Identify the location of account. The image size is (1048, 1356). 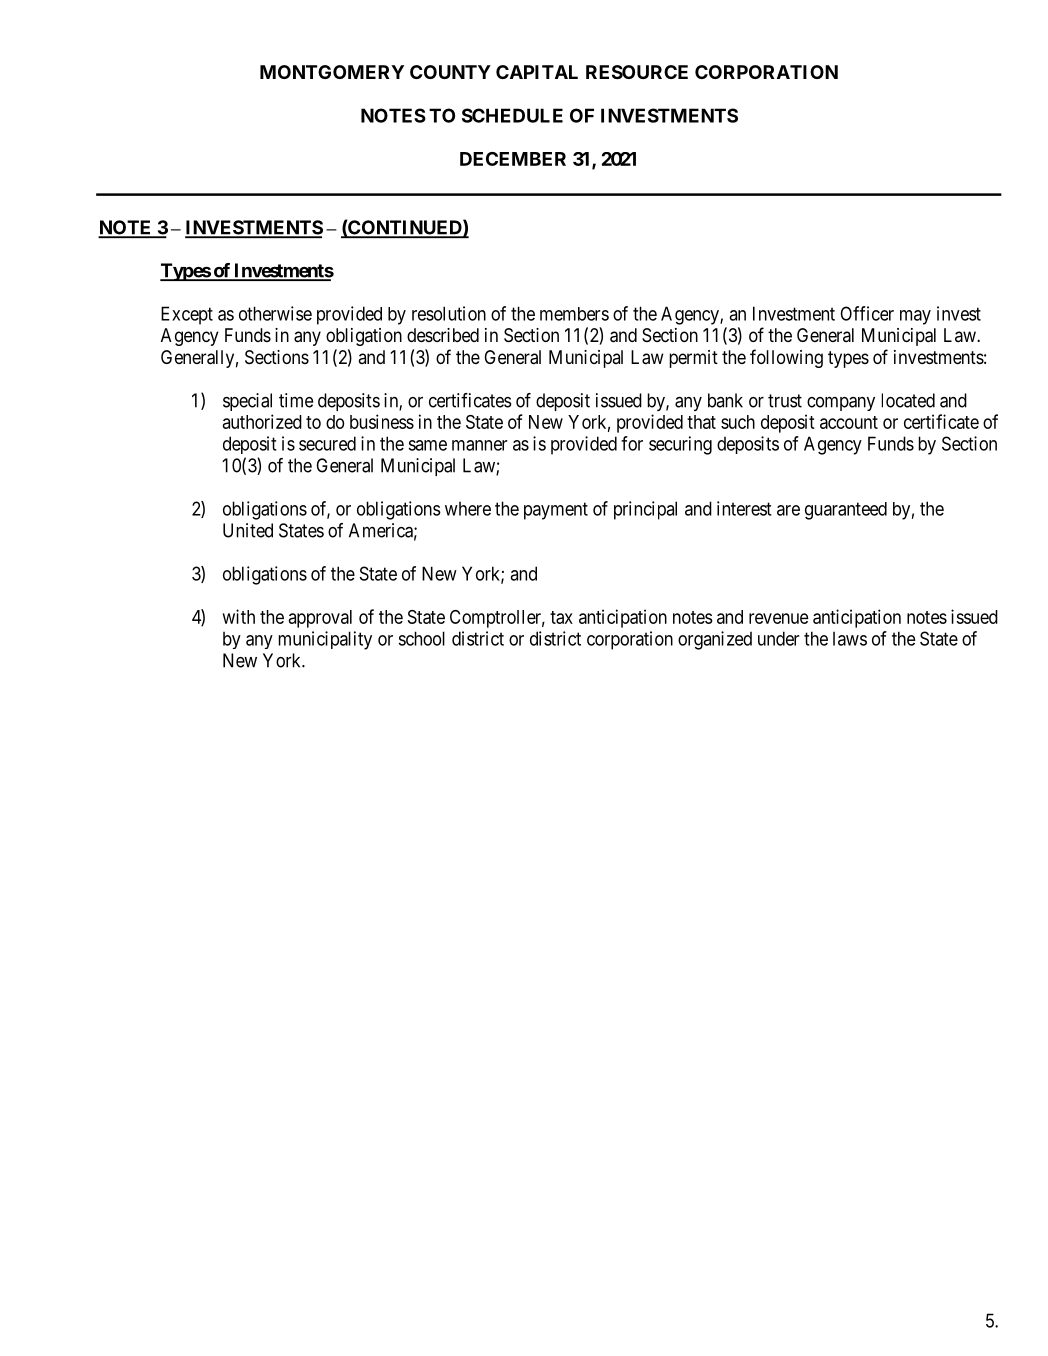
(849, 422).
